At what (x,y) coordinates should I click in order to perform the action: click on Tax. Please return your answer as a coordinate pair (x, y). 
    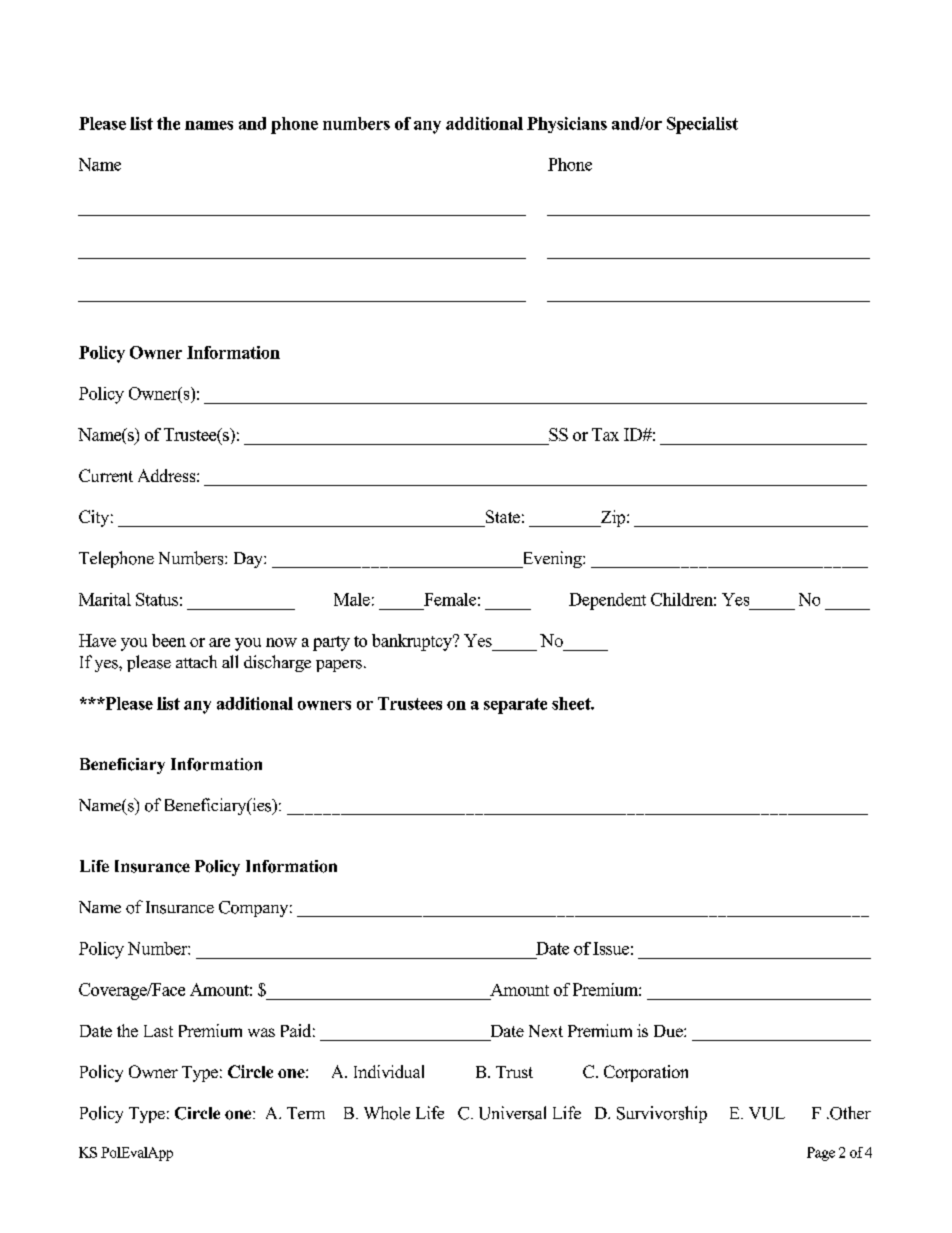
    Looking at the image, I should click on (605, 434).
